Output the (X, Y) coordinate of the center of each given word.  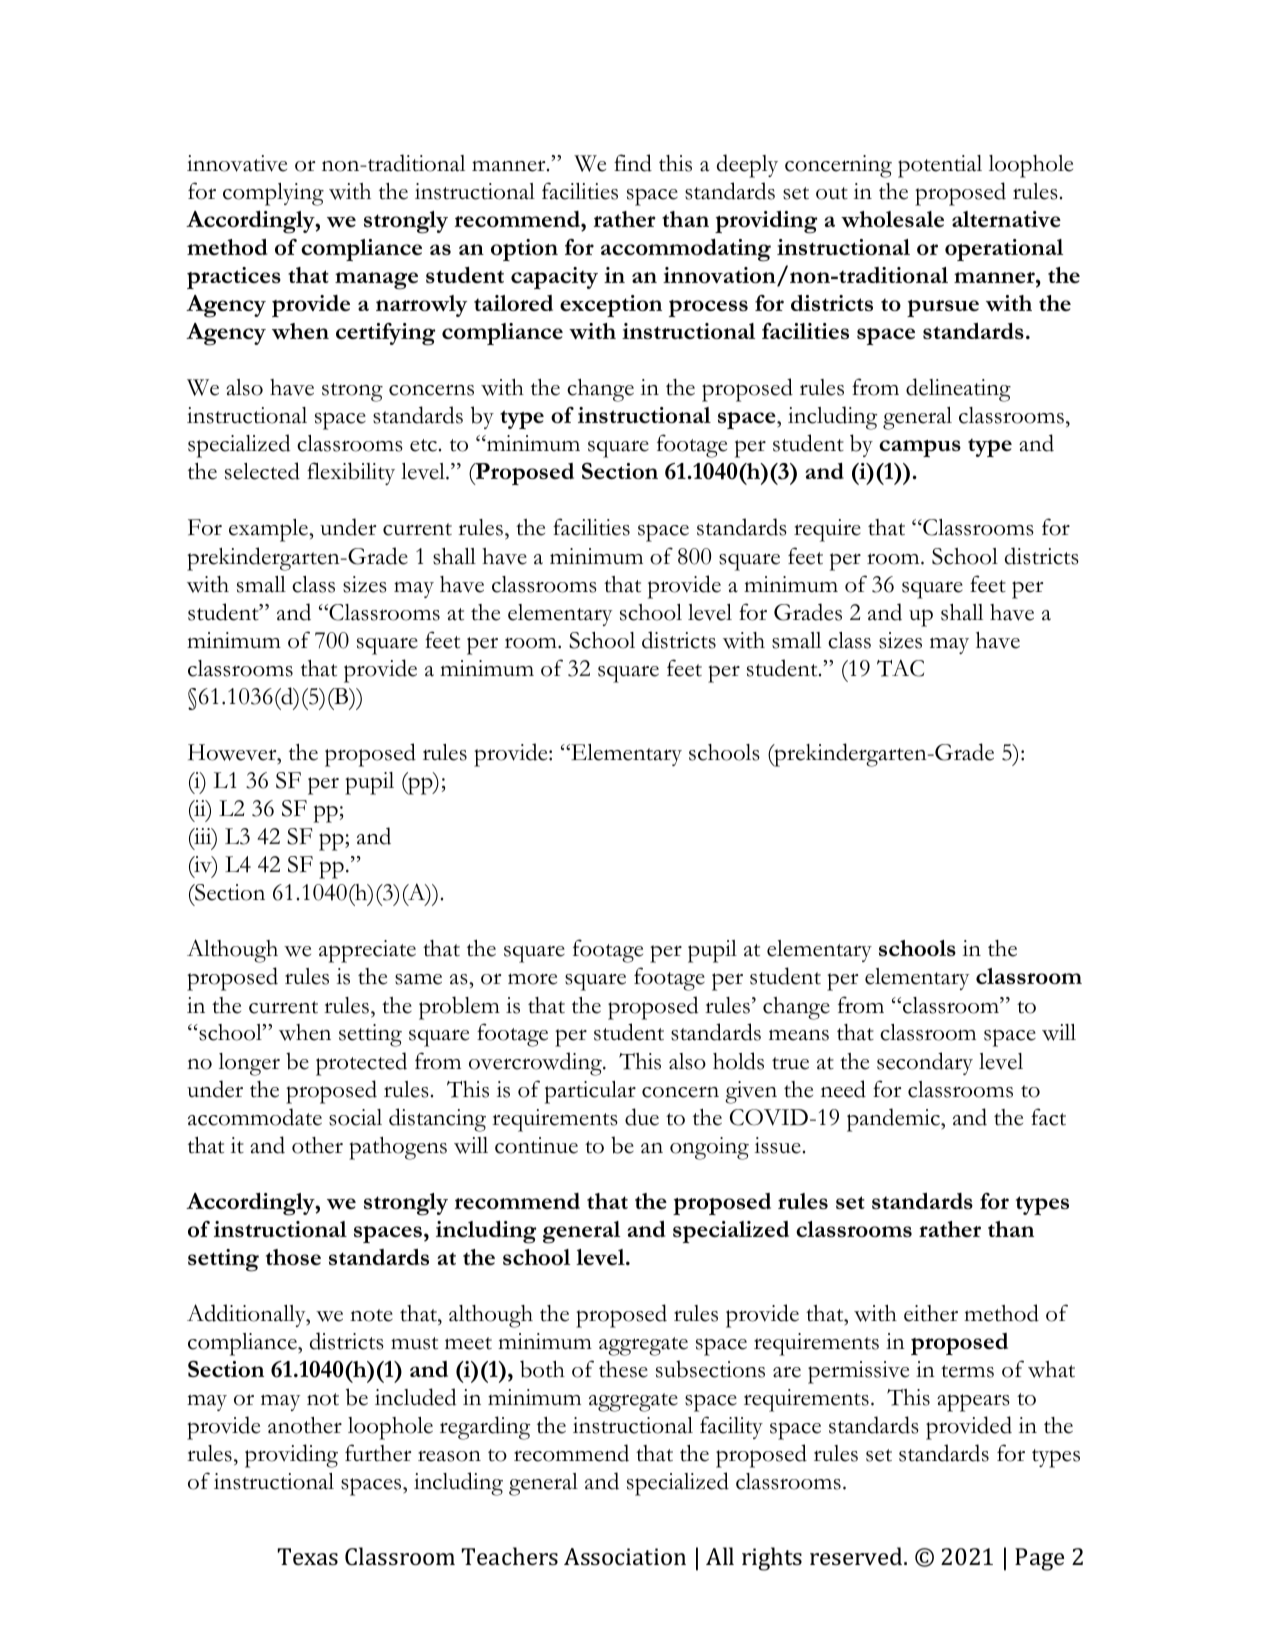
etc (423, 445)
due (642, 1117)
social (355, 1117)
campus (920, 448)
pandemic (894, 1120)
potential (940, 166)
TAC (900, 668)
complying (273, 194)
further (378, 1453)
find (633, 163)
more (532, 979)
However (233, 752)
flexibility (351, 473)
